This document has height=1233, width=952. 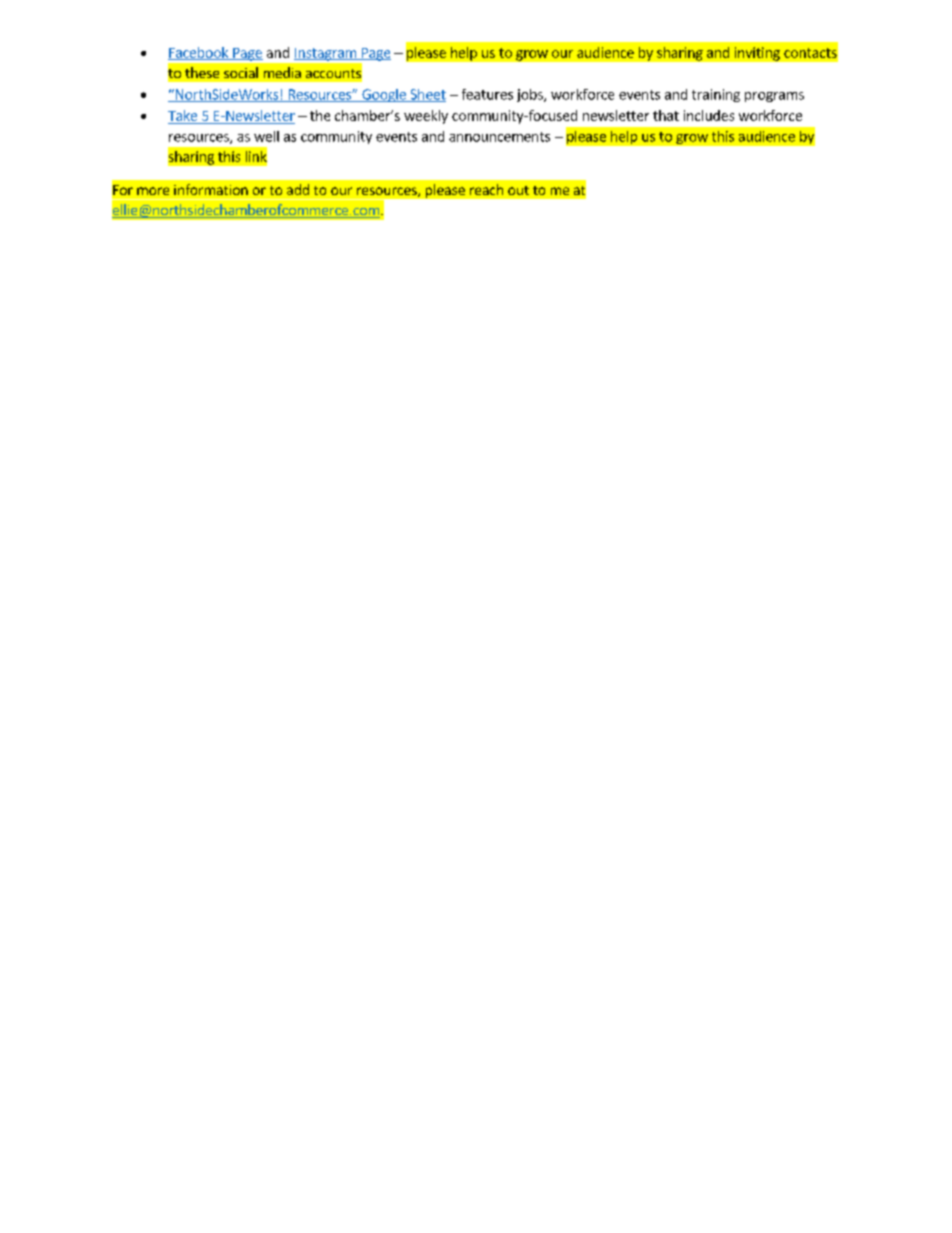 What do you see at coordinates (211, 189) in the document?
I see `information` at bounding box center [211, 189].
